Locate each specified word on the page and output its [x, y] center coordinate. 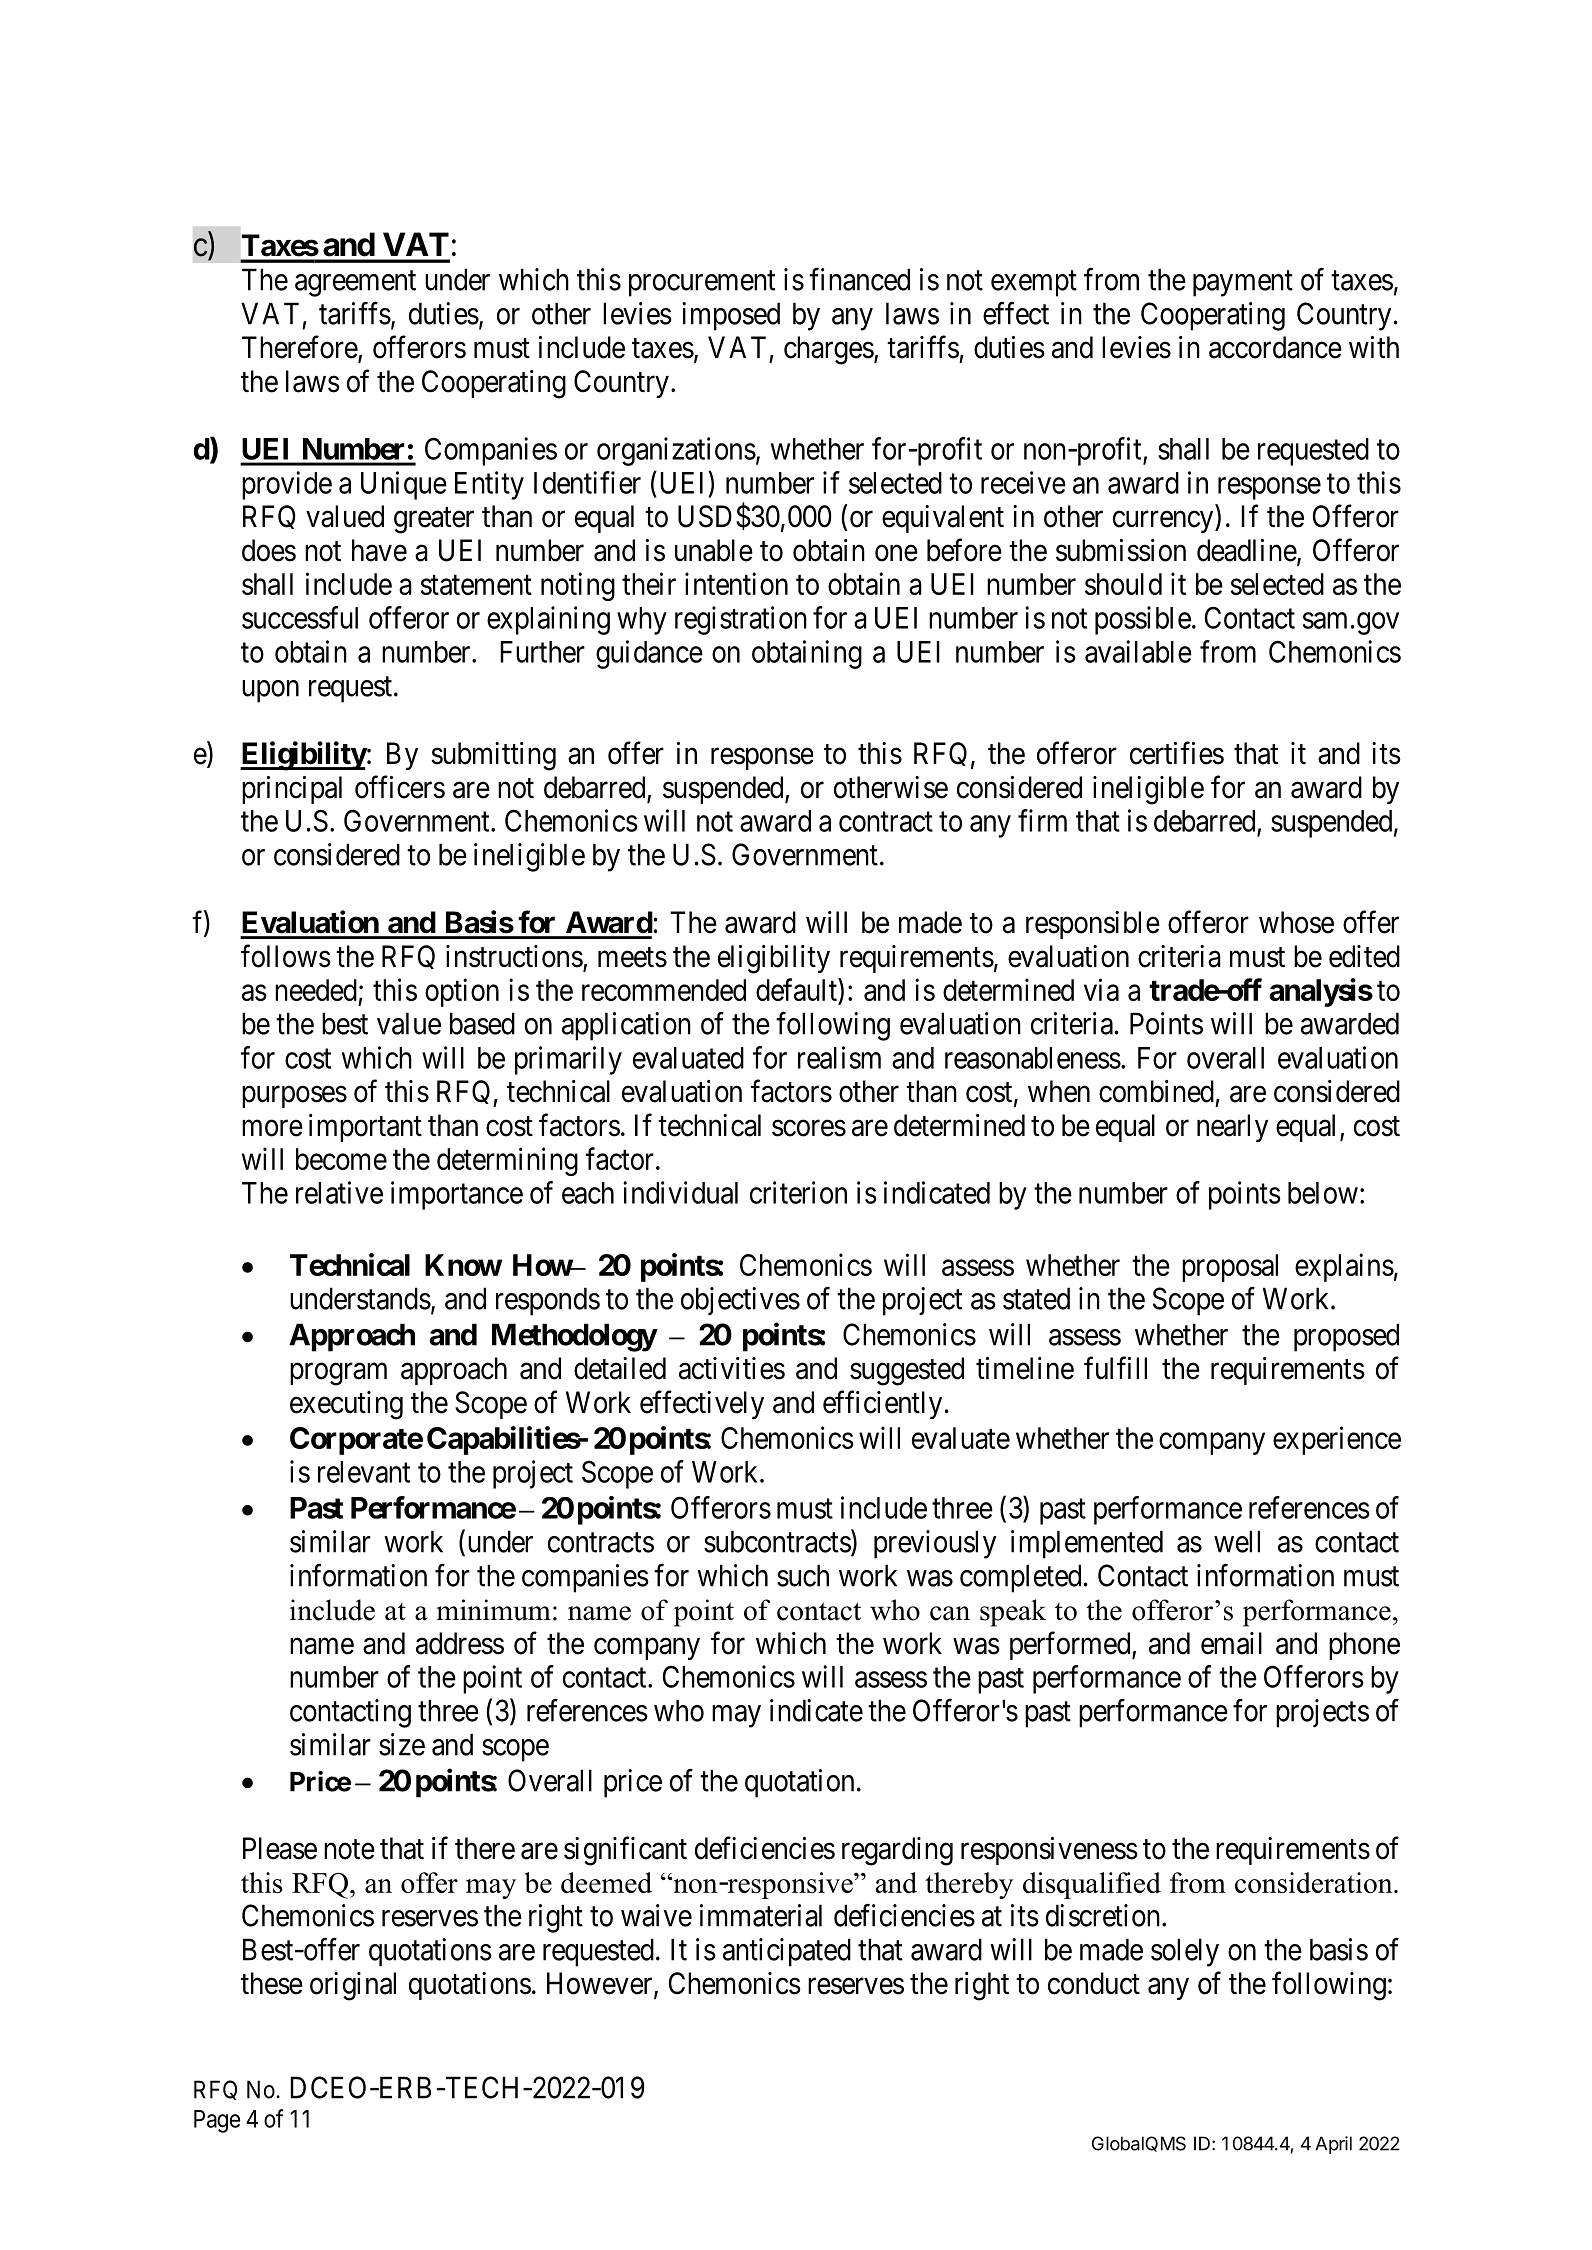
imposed [731, 316]
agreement [355, 284]
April [1333, 2145]
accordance [1275, 347]
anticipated [787, 1952]
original [353, 1986]
